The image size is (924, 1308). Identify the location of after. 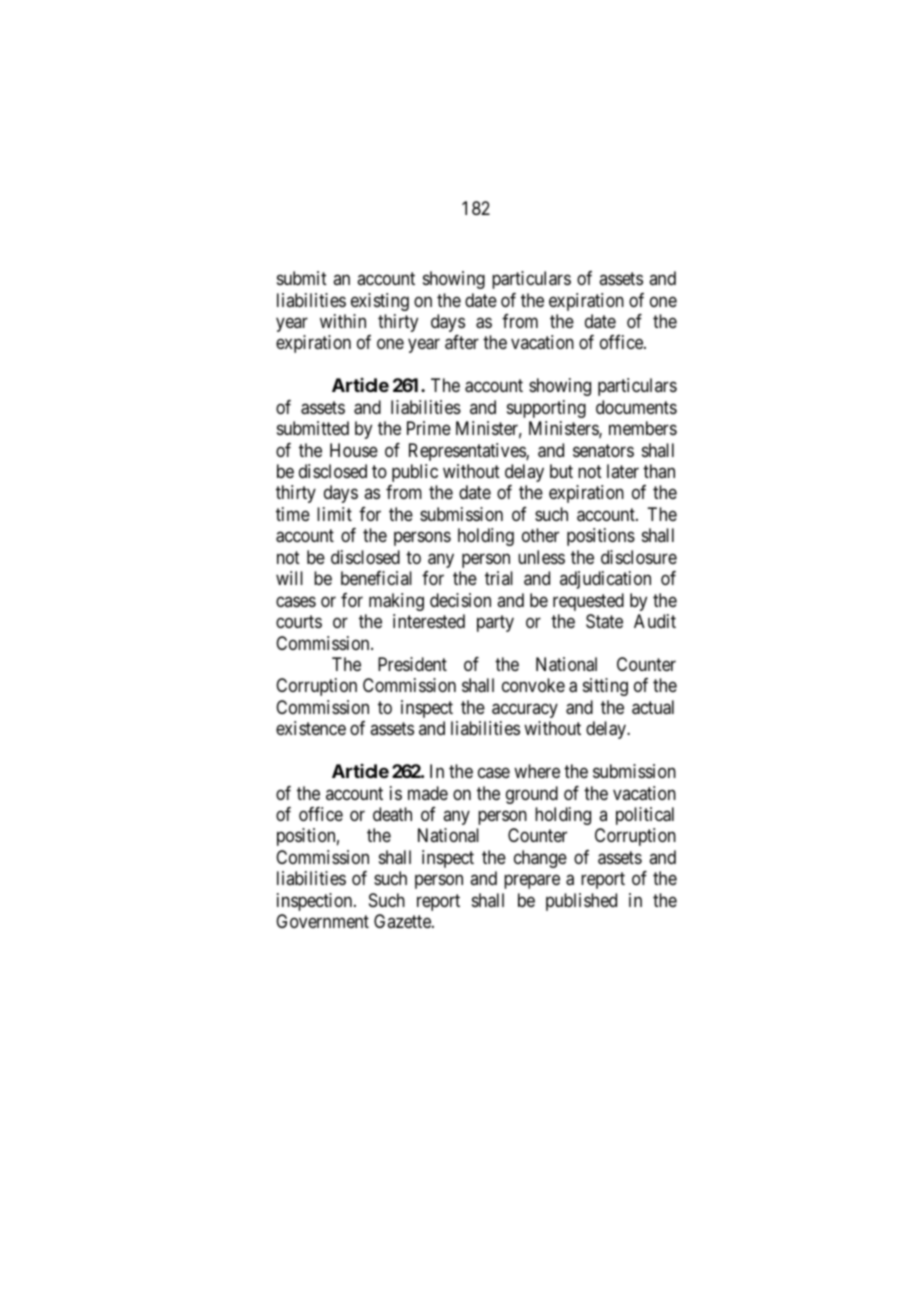
(462, 342).
